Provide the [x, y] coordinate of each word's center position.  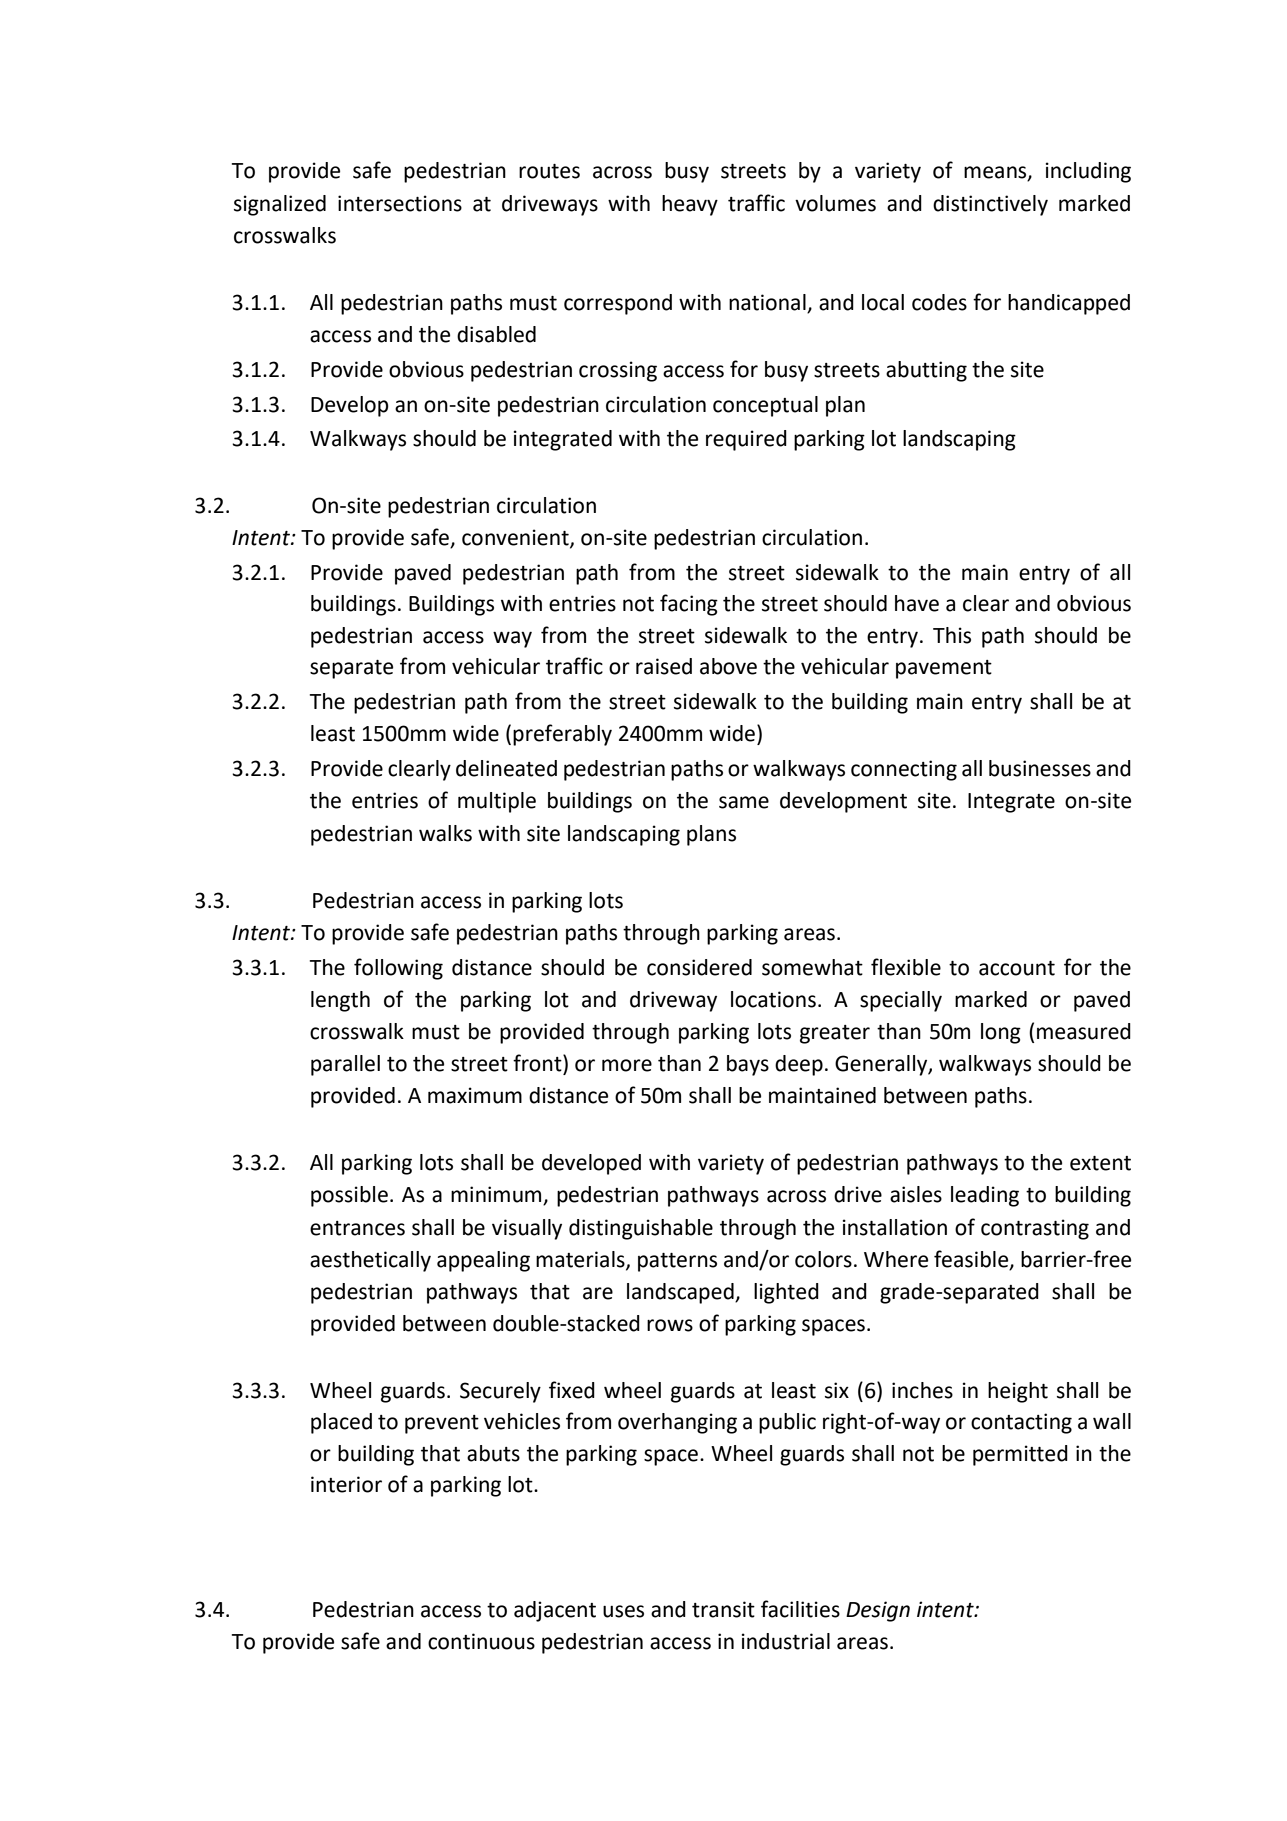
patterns [677, 1262]
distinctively [990, 205]
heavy [690, 205]
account [1017, 968]
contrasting [1035, 1229]
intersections [400, 203]
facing [689, 605]
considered [699, 967]
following [398, 969]
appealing [483, 1261]
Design [878, 1611]
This [952, 635]
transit [723, 1609]
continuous [481, 1641]
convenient [516, 538]
